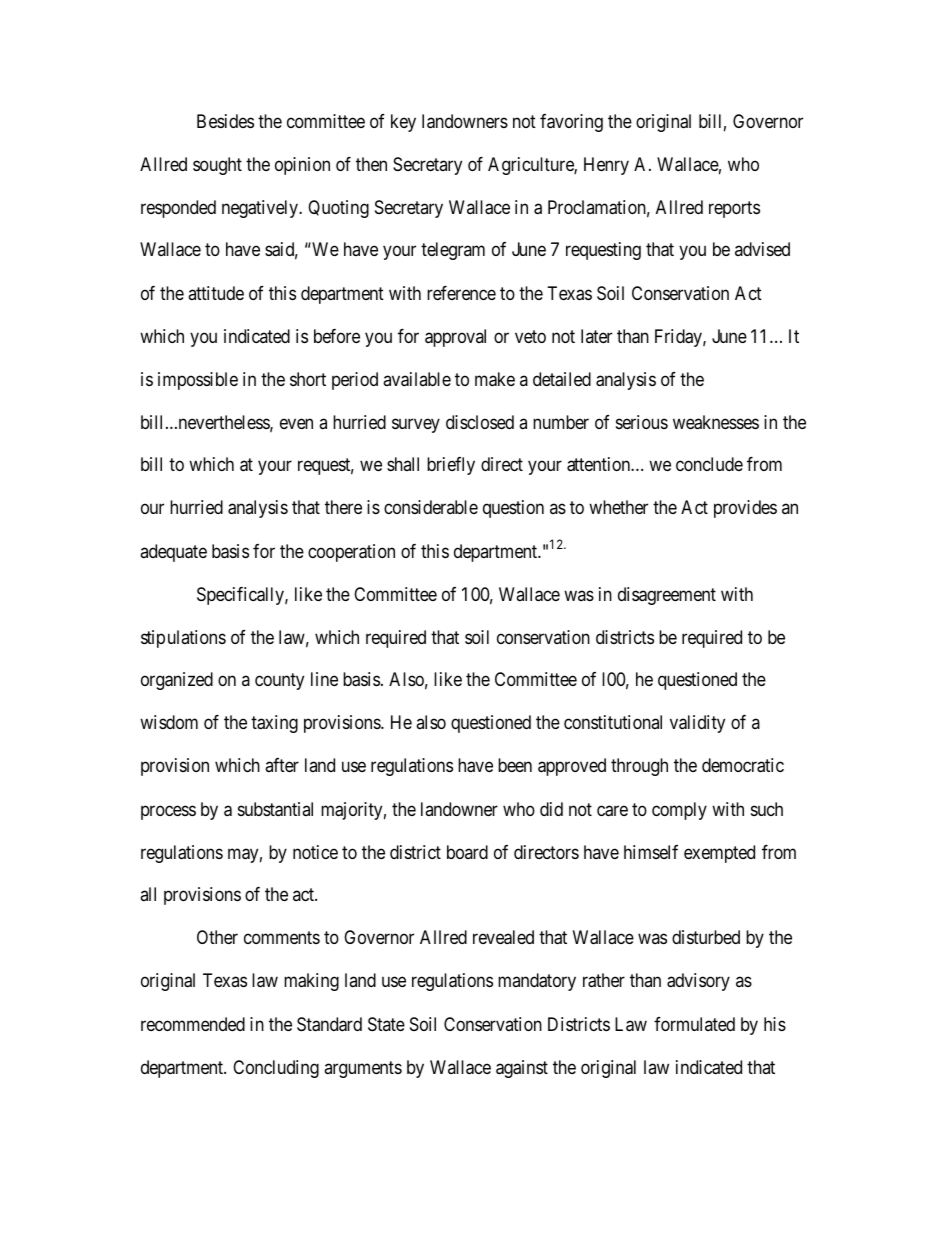 This screenshot has width=952, height=1233. I want to click on formulated, so click(694, 1024).
